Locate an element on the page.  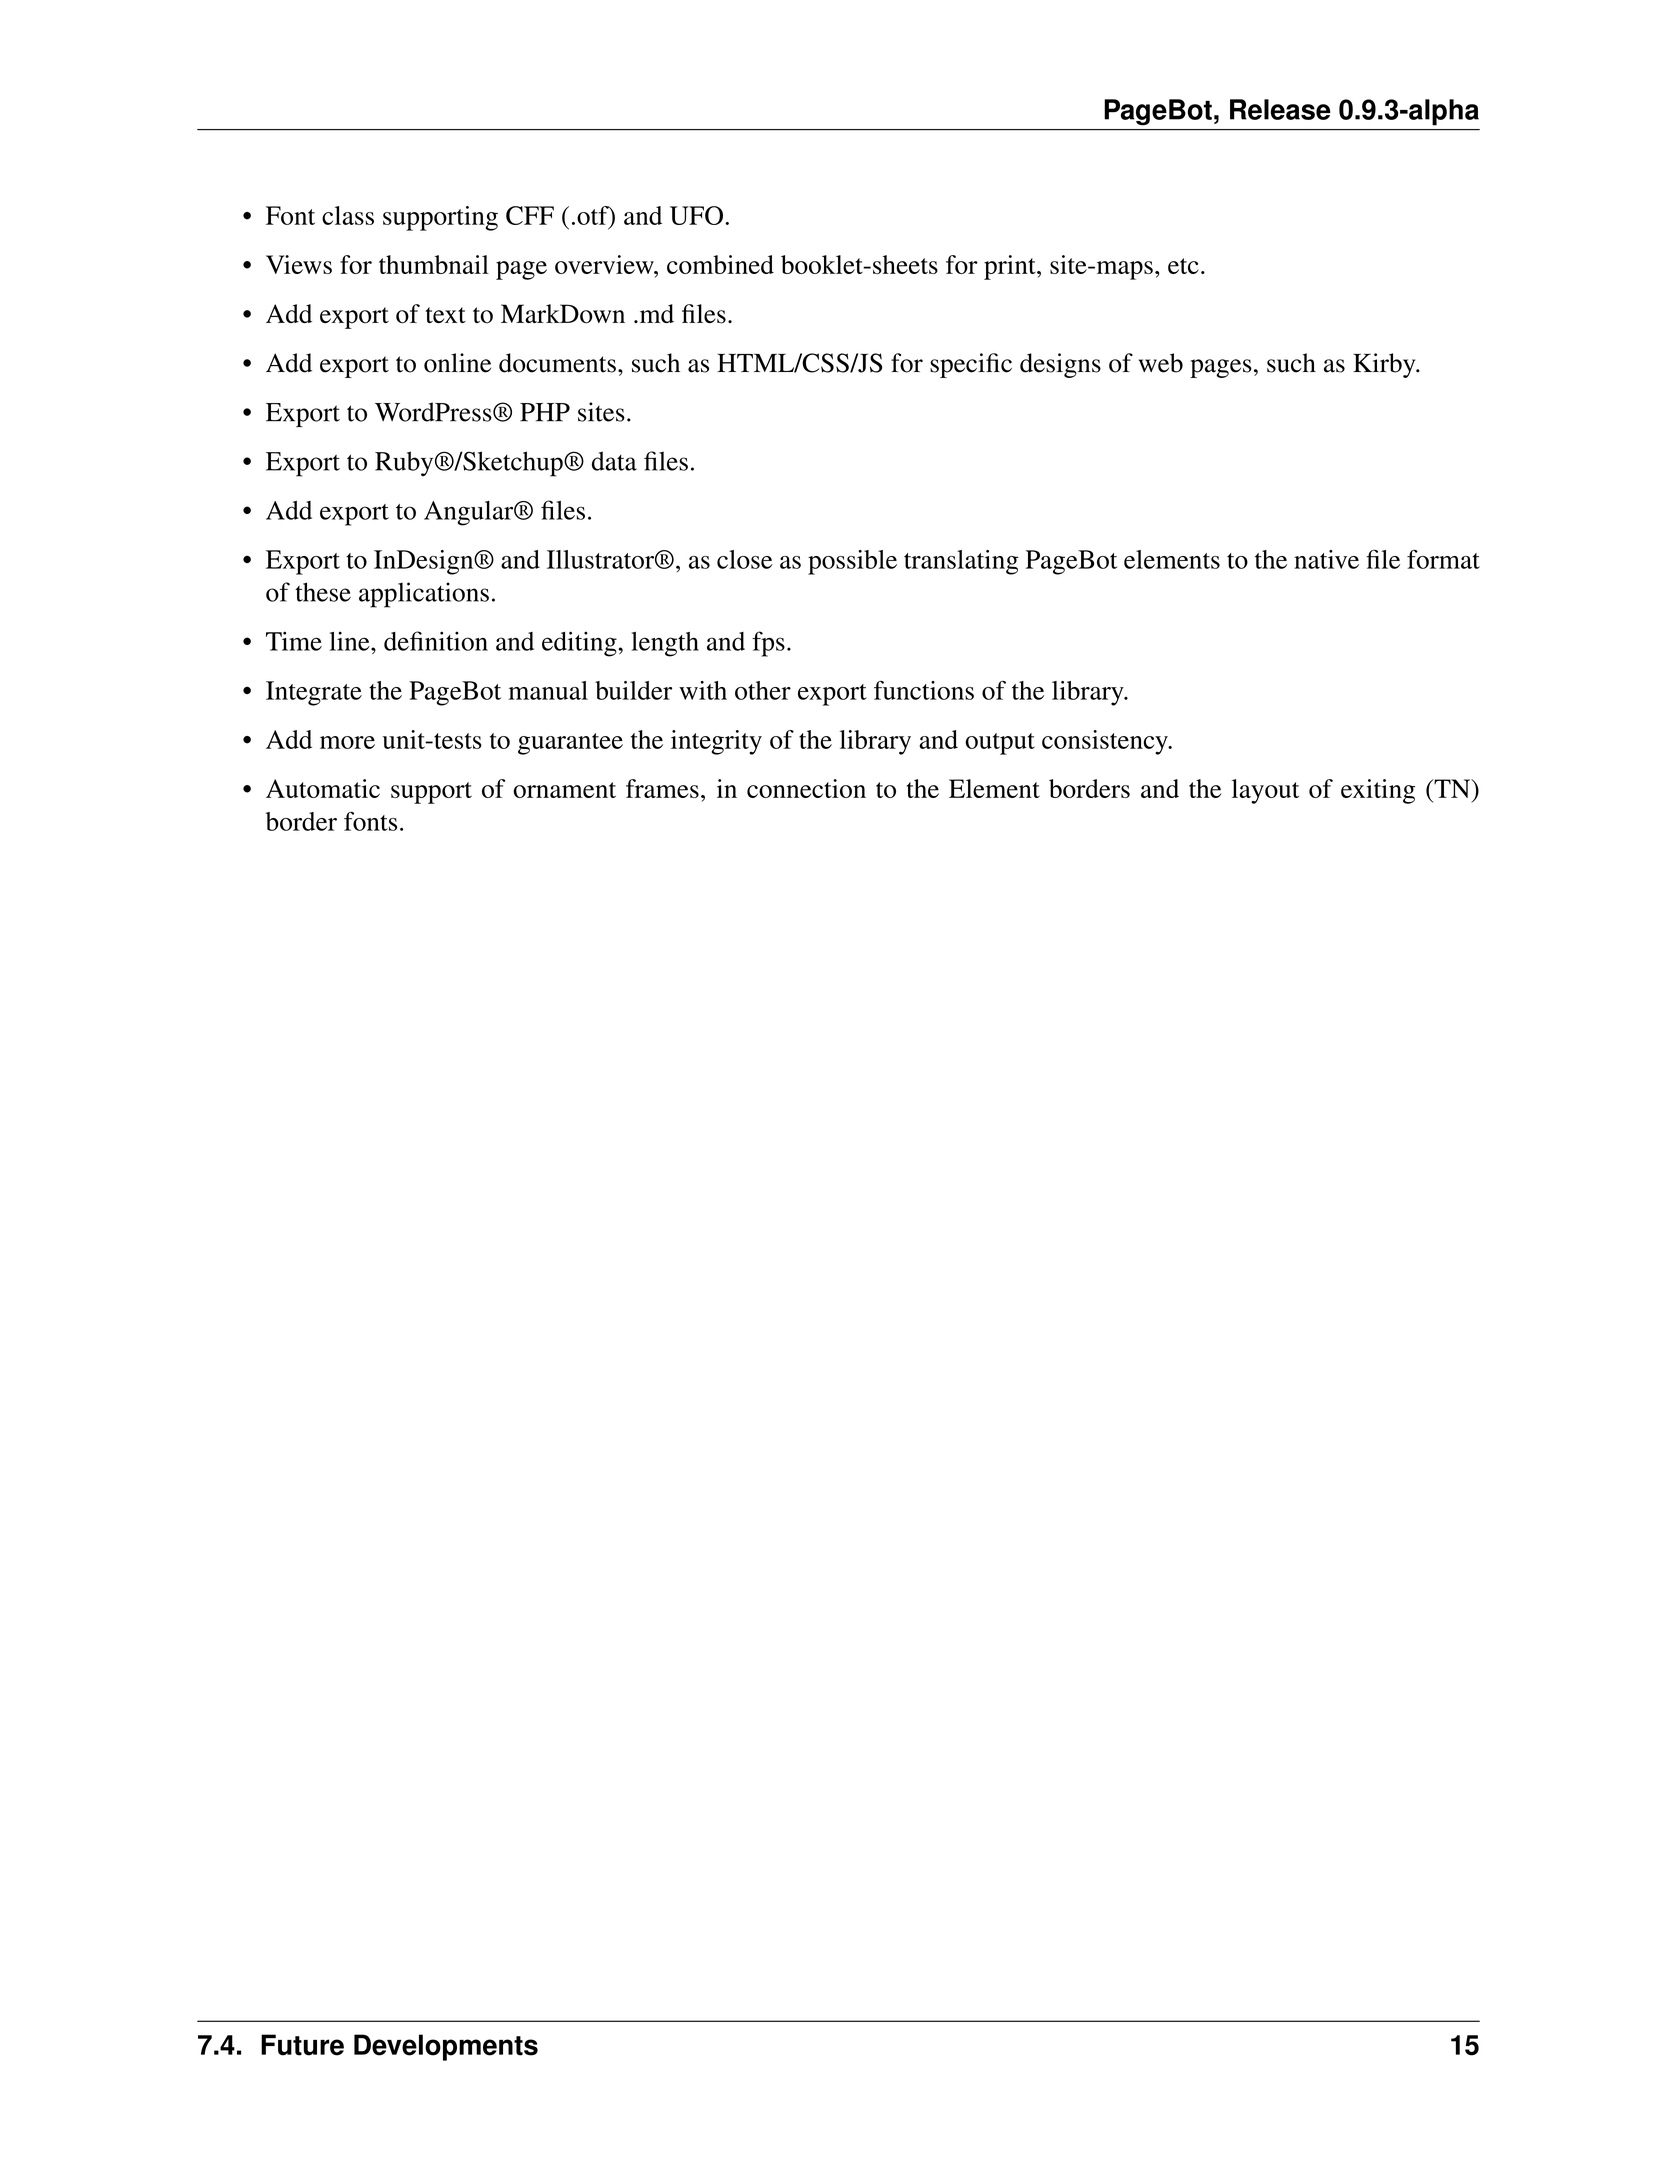
native is located at coordinates (1326, 559).
